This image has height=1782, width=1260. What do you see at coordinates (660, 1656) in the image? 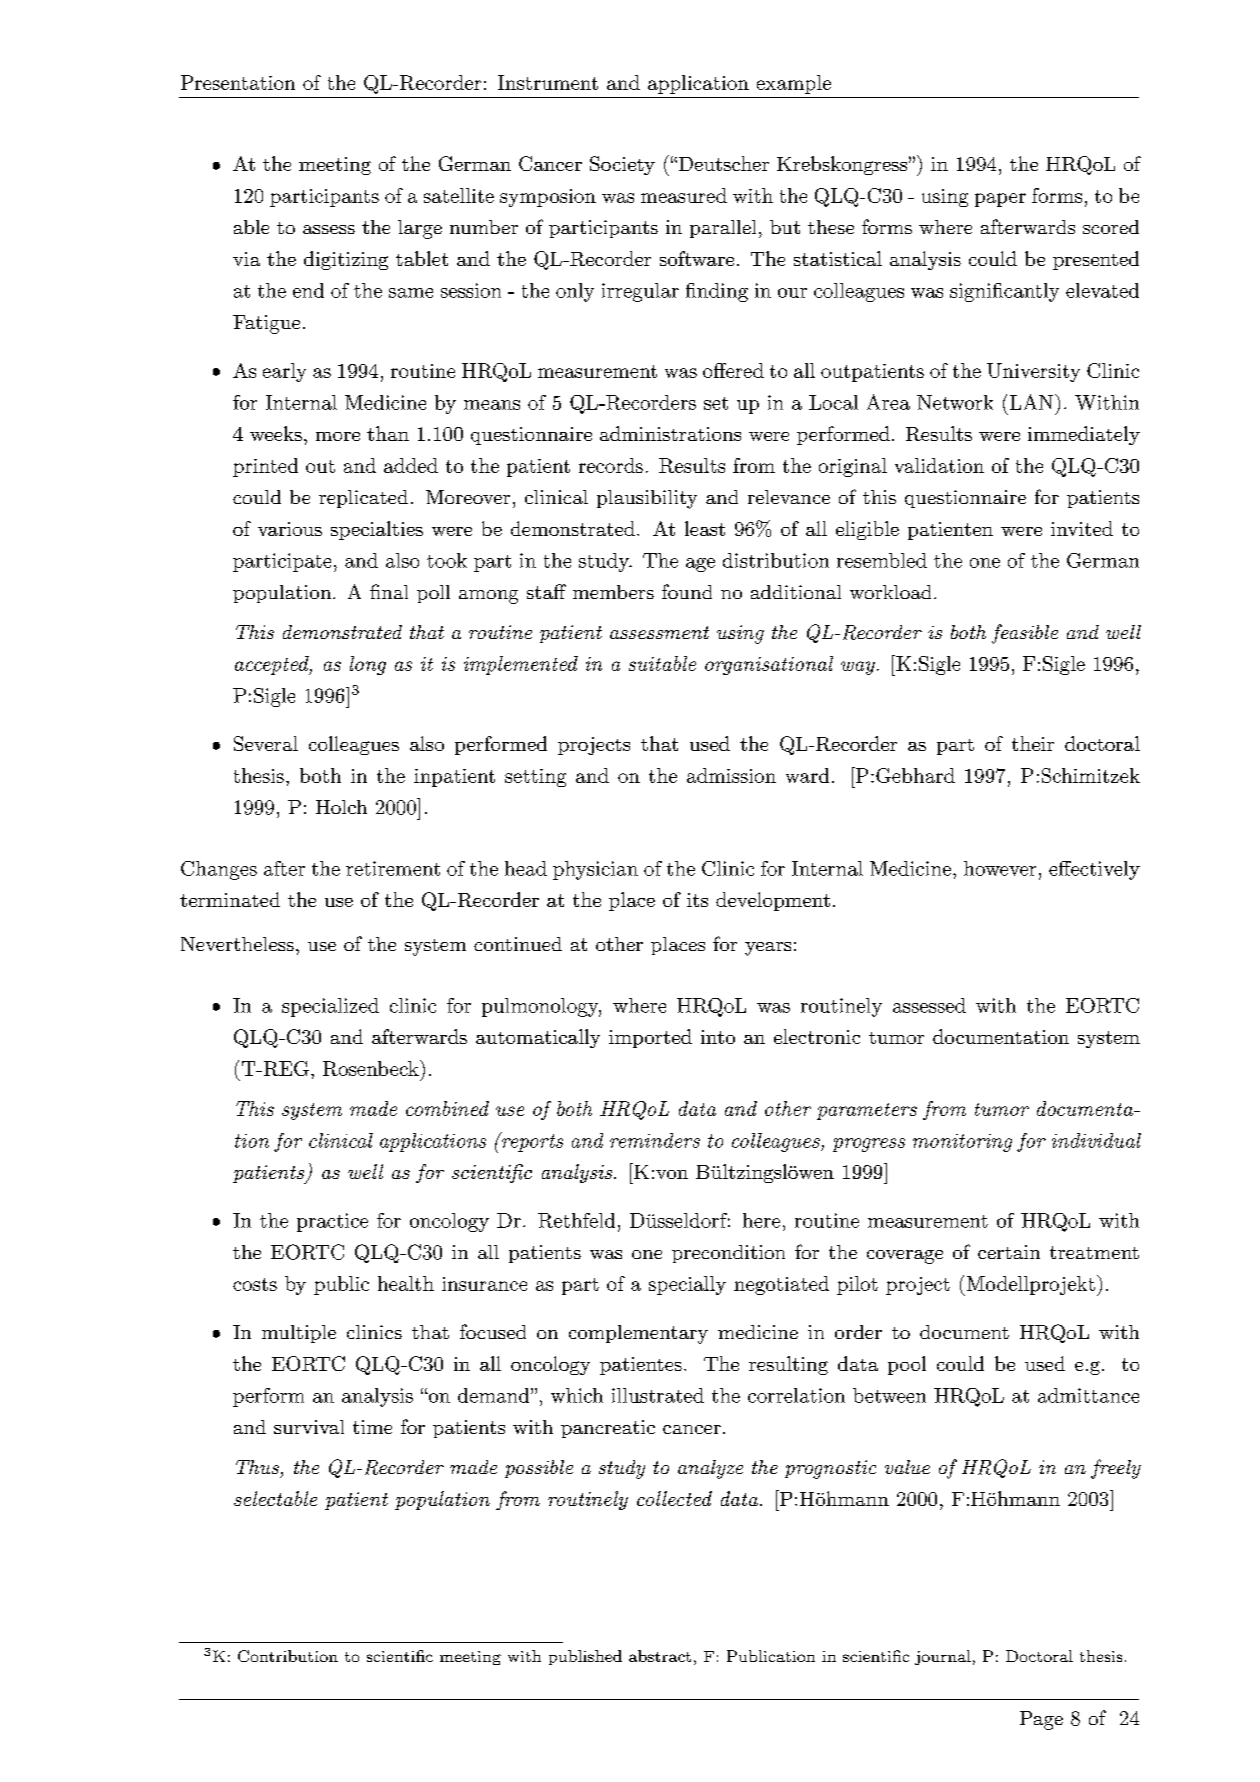
I see `abstract` at bounding box center [660, 1656].
